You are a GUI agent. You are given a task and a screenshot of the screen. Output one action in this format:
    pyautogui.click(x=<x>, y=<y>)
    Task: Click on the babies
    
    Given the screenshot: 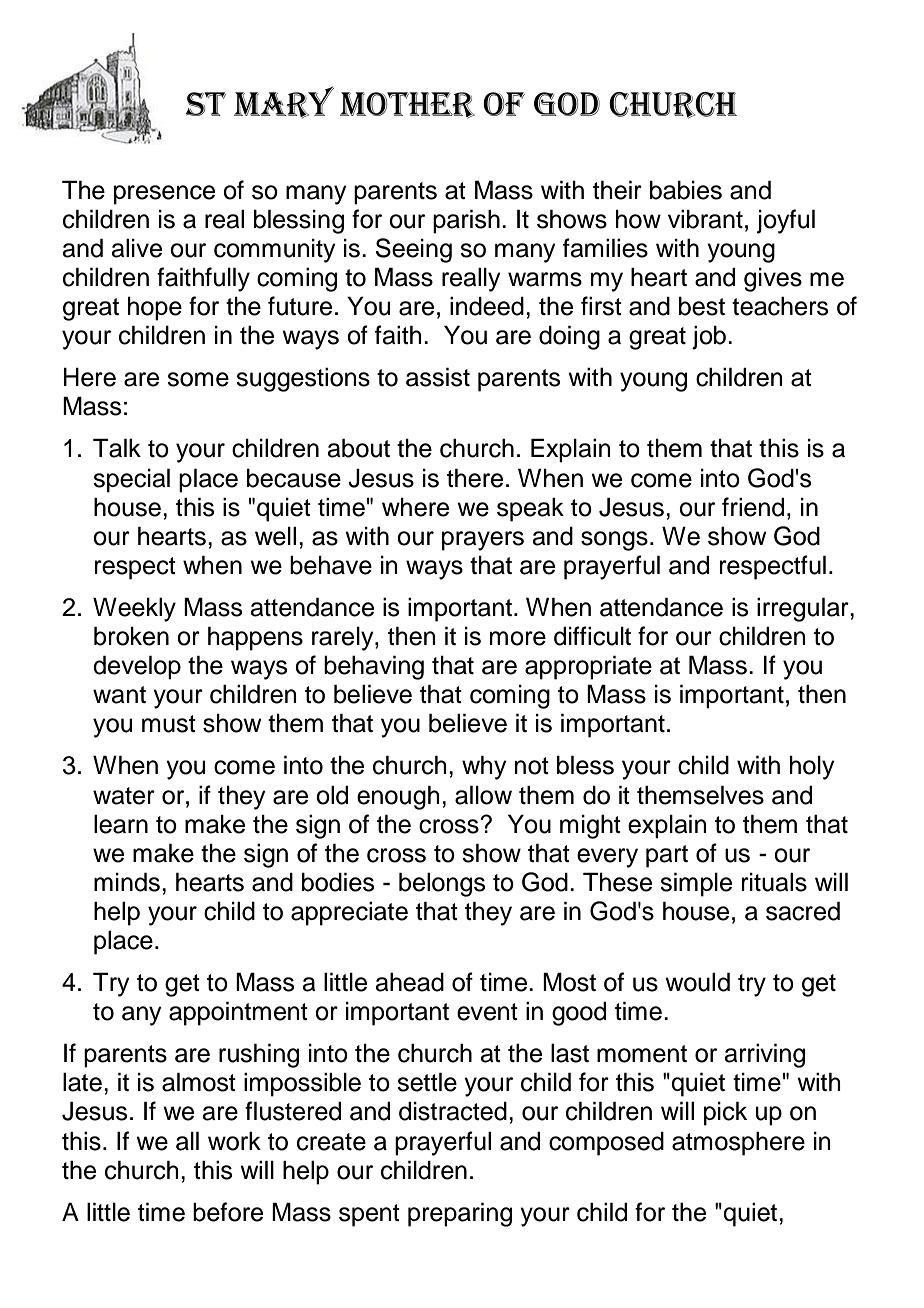 What is the action you would take?
    pyautogui.click(x=686, y=190)
